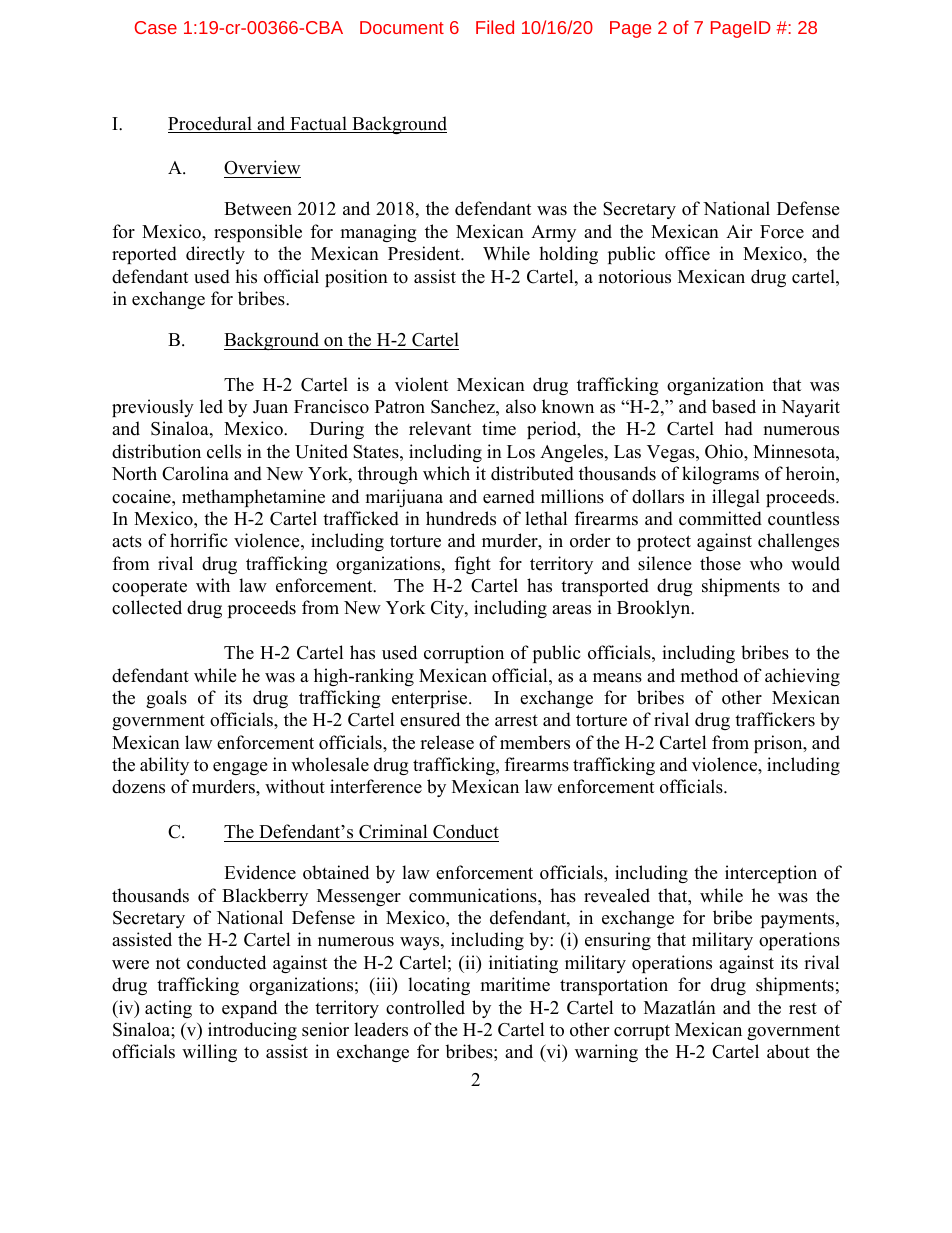 The image size is (952, 1233). What do you see at coordinates (209, 1053) in the screenshot?
I see `willing` at bounding box center [209, 1053].
